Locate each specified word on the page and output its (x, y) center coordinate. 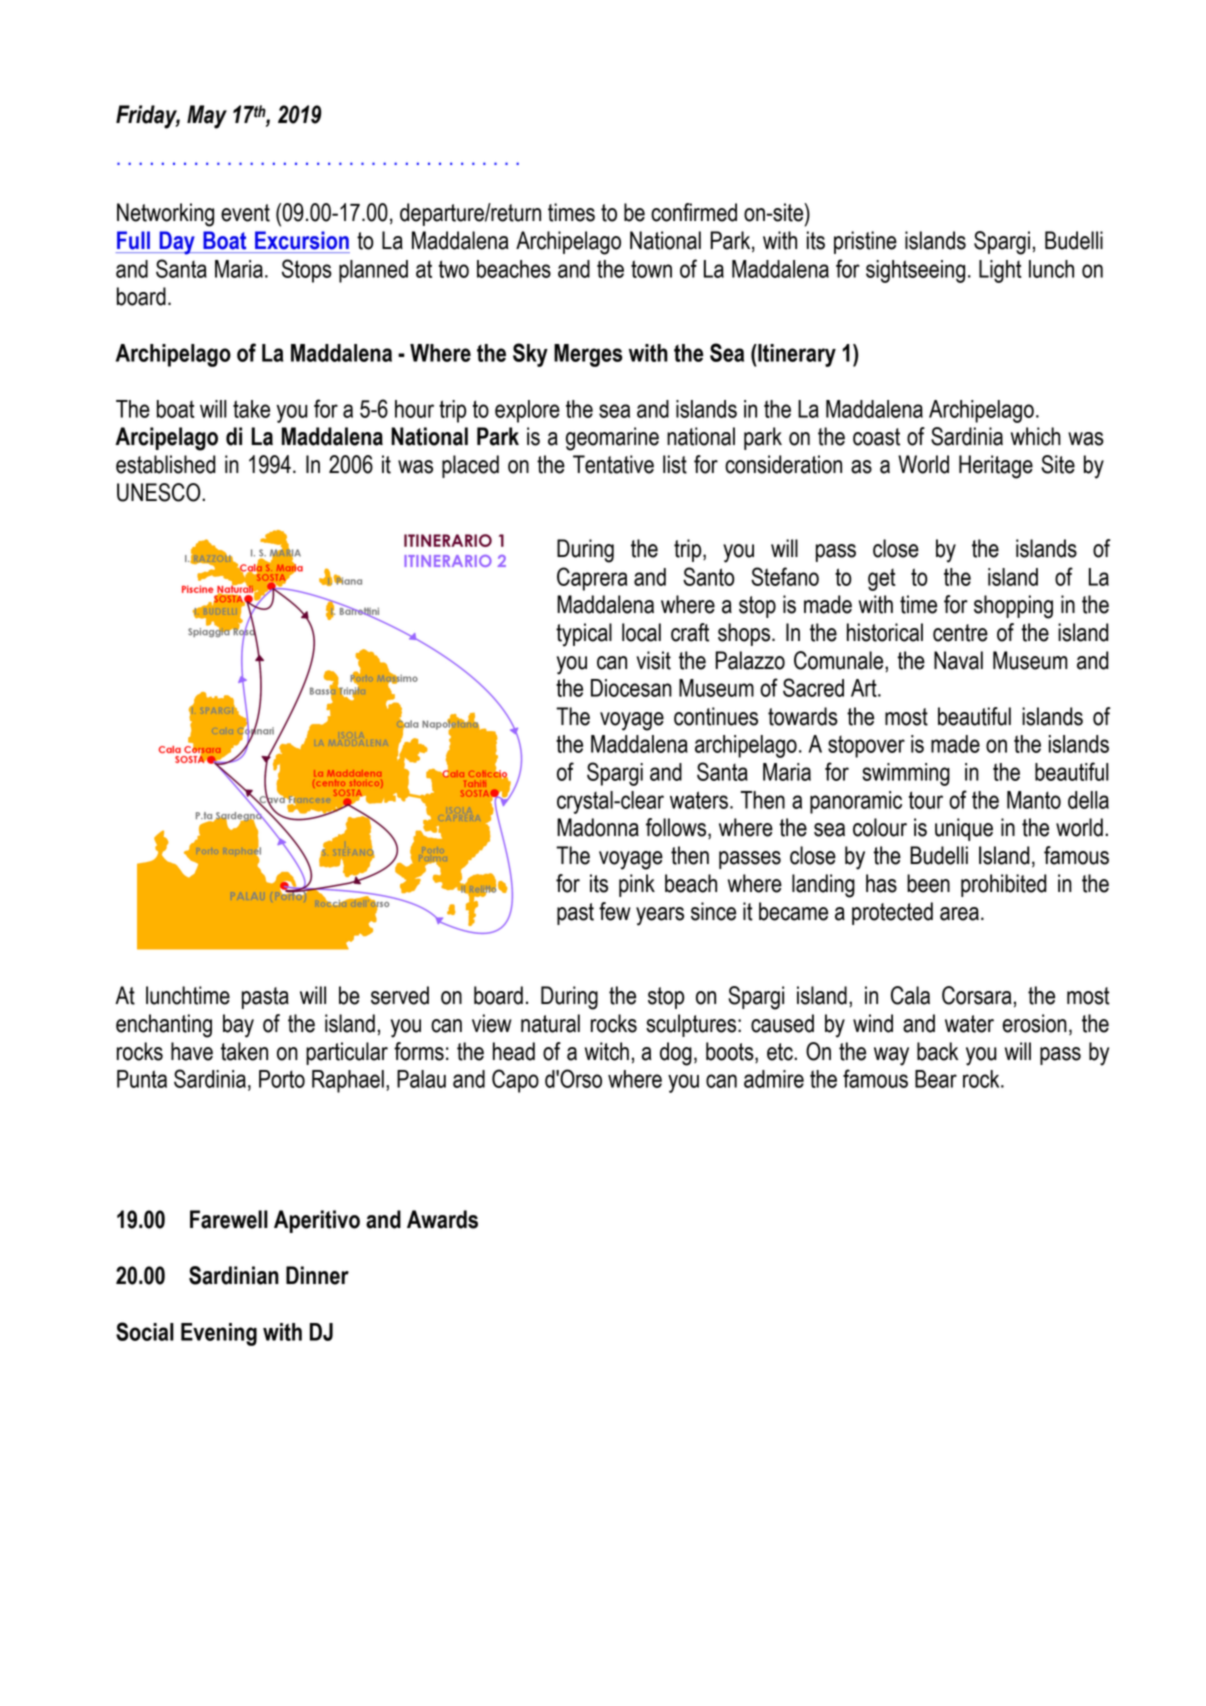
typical (584, 635)
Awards (442, 1219)
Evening (219, 1334)
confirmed (694, 212)
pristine (865, 242)
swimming (906, 774)
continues (716, 716)
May (207, 117)
